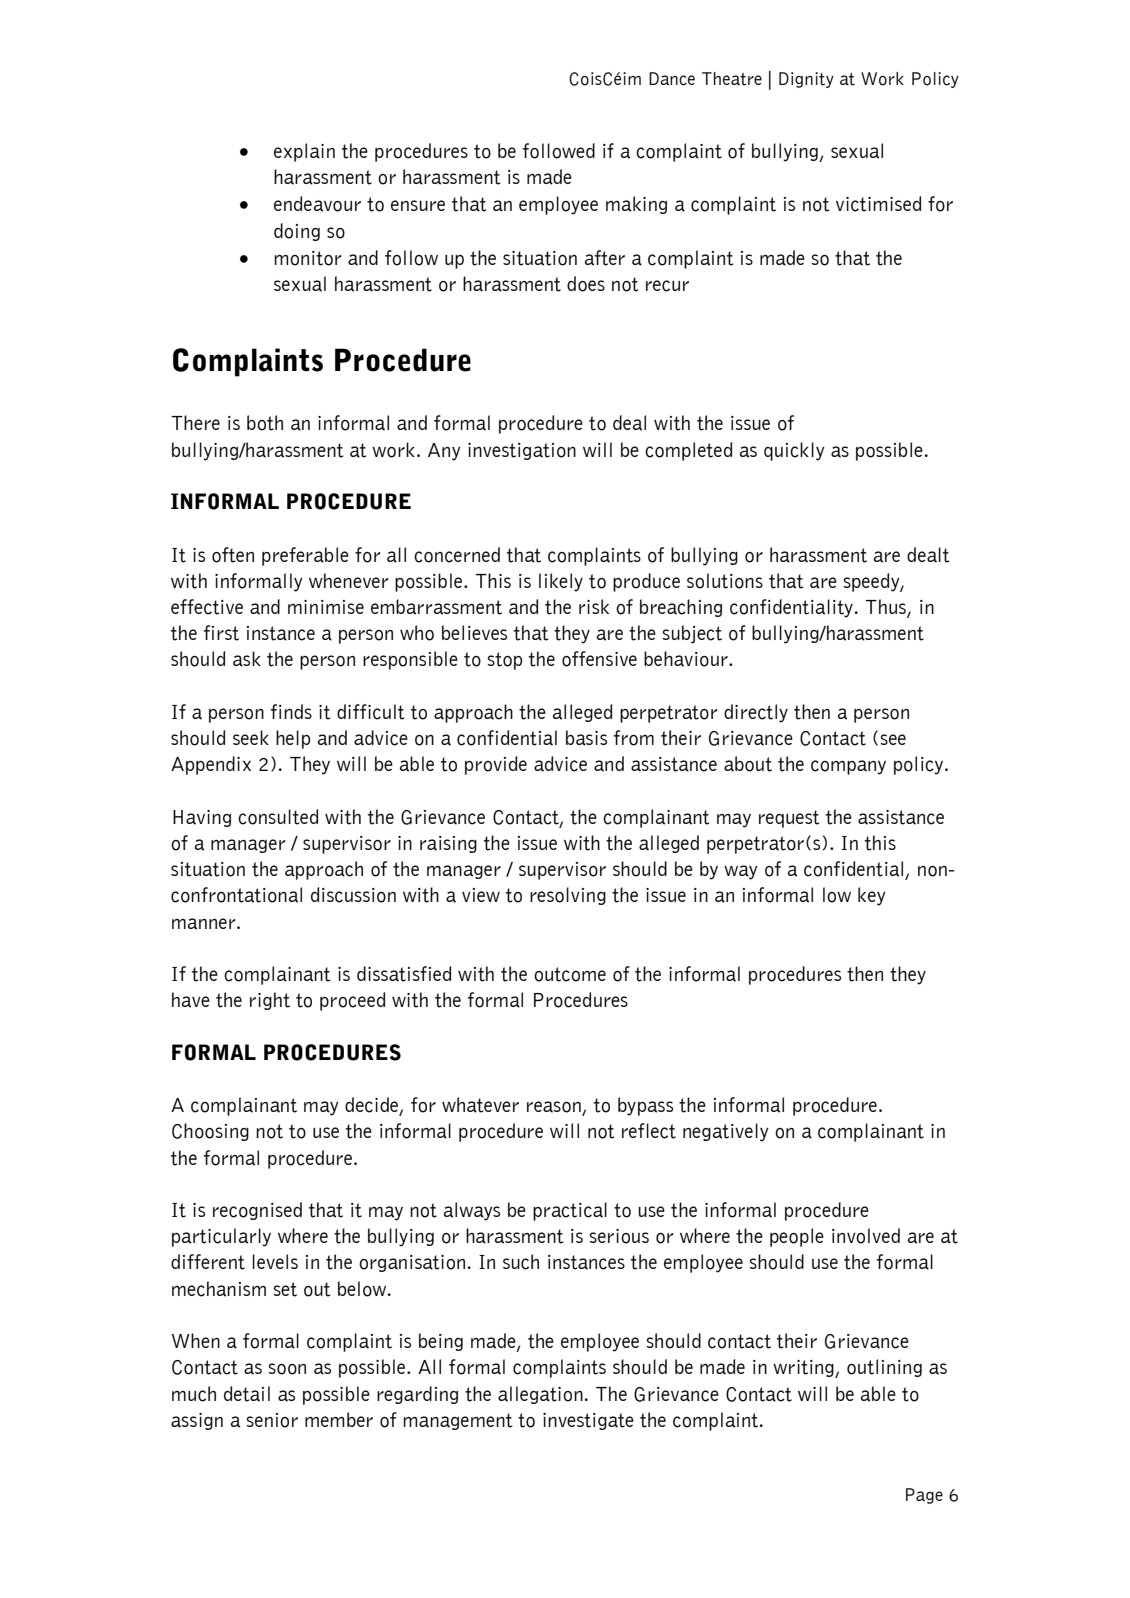 The image size is (1130, 1598). What do you see at coordinates (304, 152) in the screenshot?
I see `explain` at bounding box center [304, 152].
